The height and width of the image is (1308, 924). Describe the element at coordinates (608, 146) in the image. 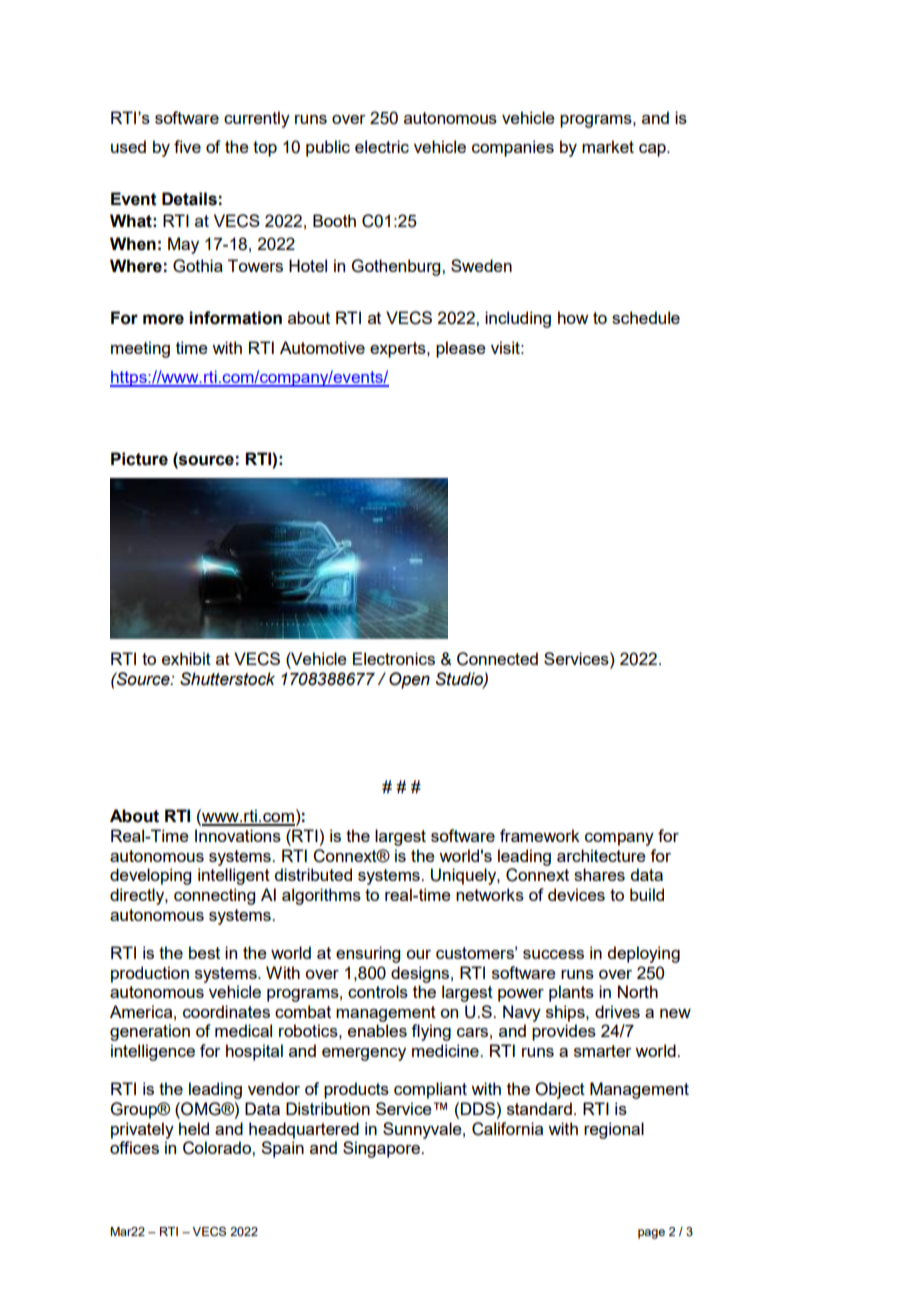

I see `market` at that location.
